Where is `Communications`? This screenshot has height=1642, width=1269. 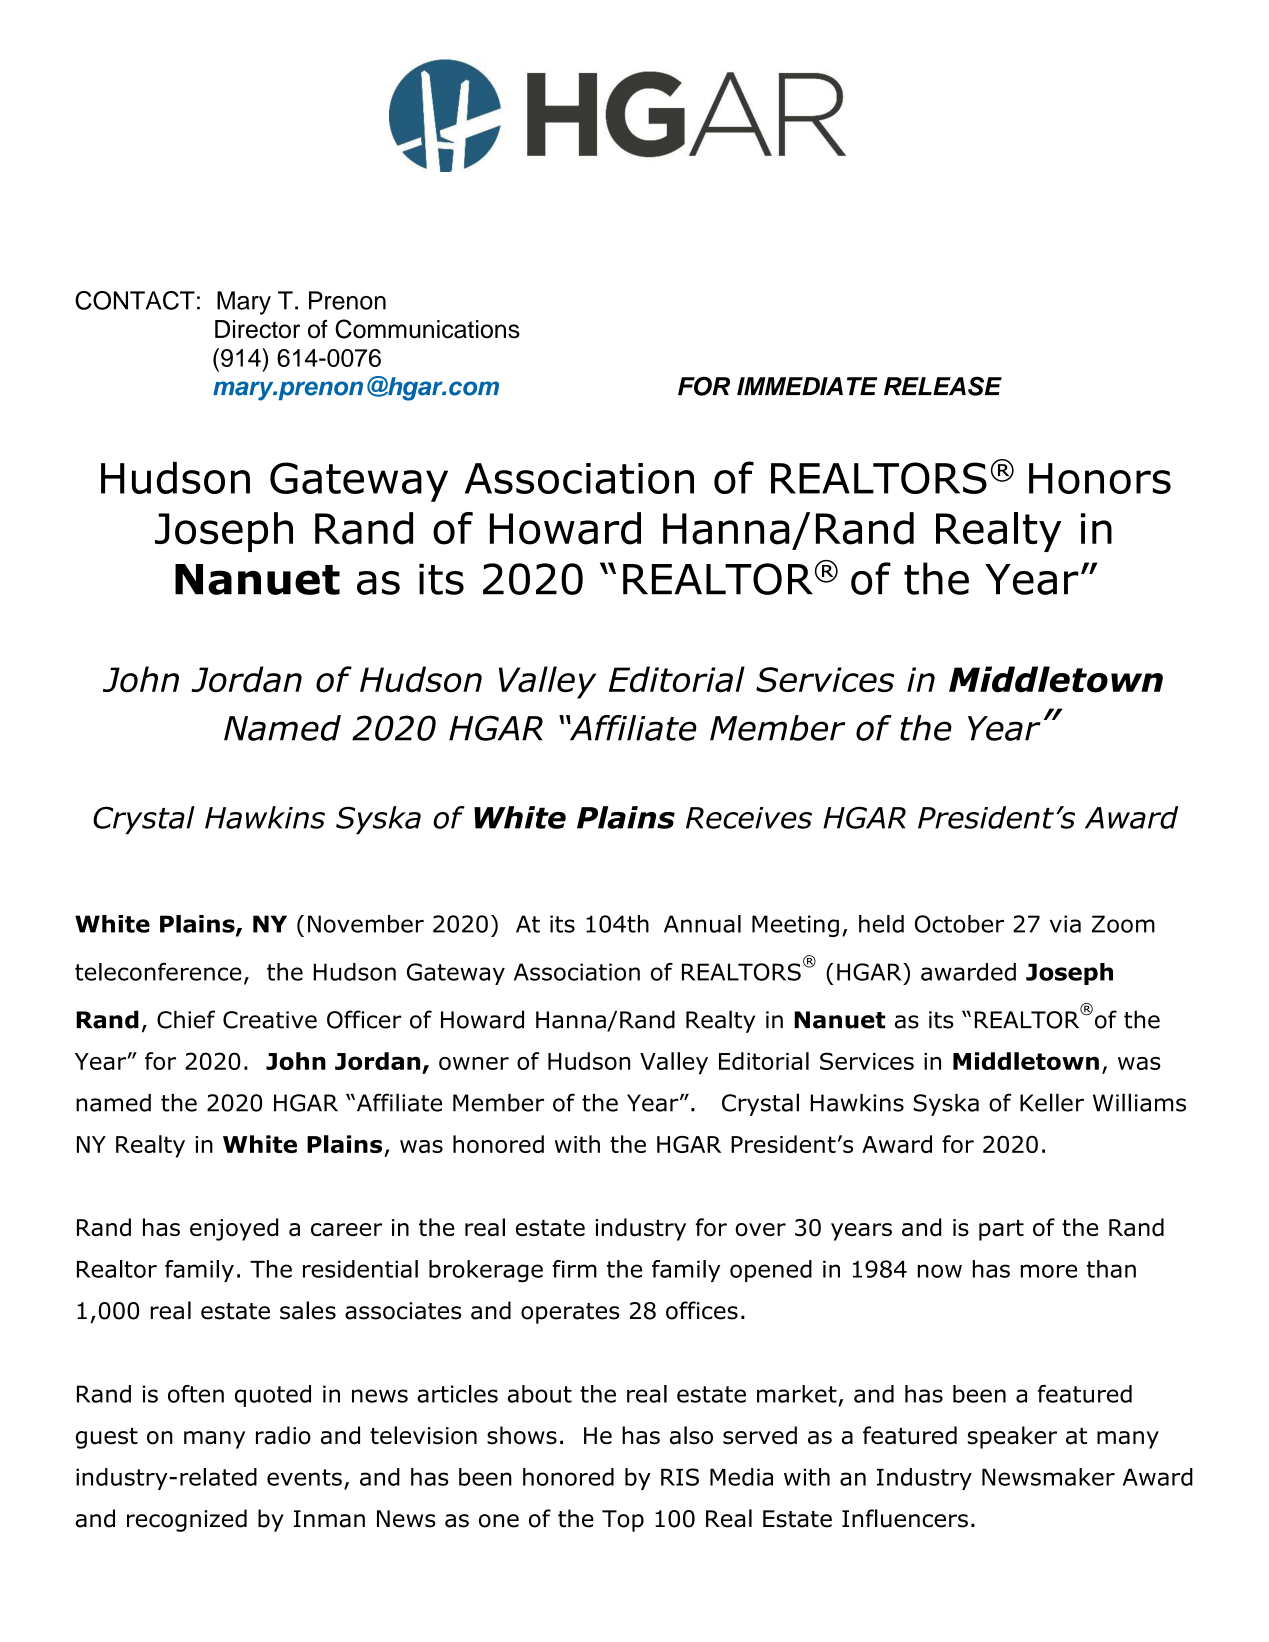
Communications is located at coordinates (427, 329).
